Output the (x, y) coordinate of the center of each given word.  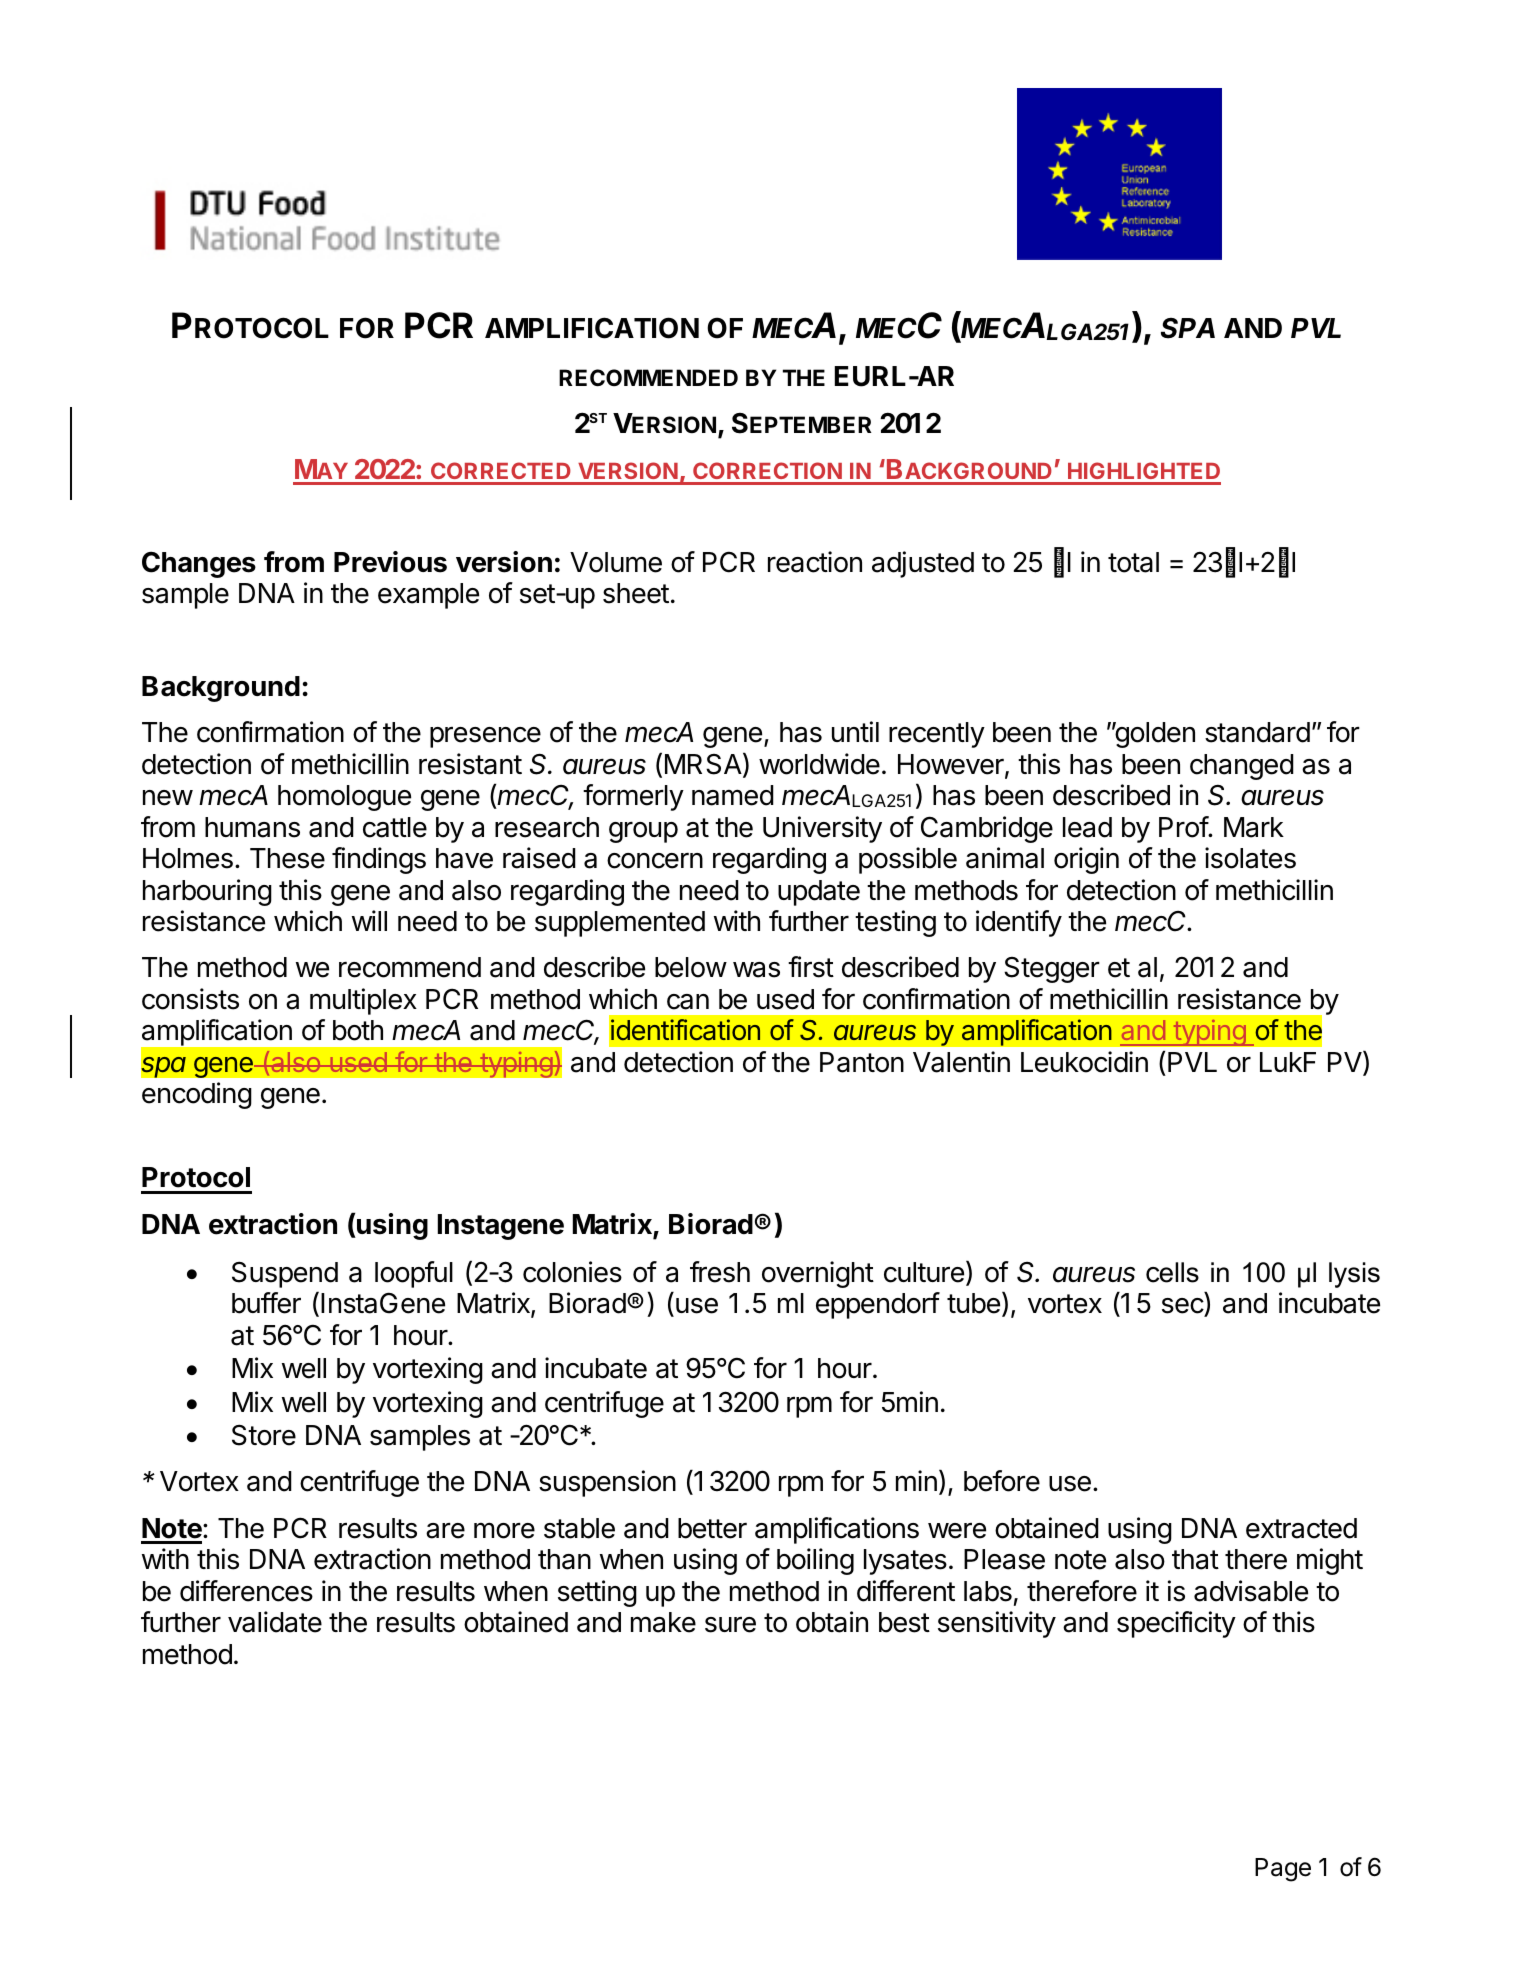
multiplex (363, 1001)
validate (275, 1622)
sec (1183, 1307)
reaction (815, 562)
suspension (607, 1483)
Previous (390, 562)
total (1133, 562)
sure (730, 1625)
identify (1019, 923)
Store (264, 1435)
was (756, 970)
